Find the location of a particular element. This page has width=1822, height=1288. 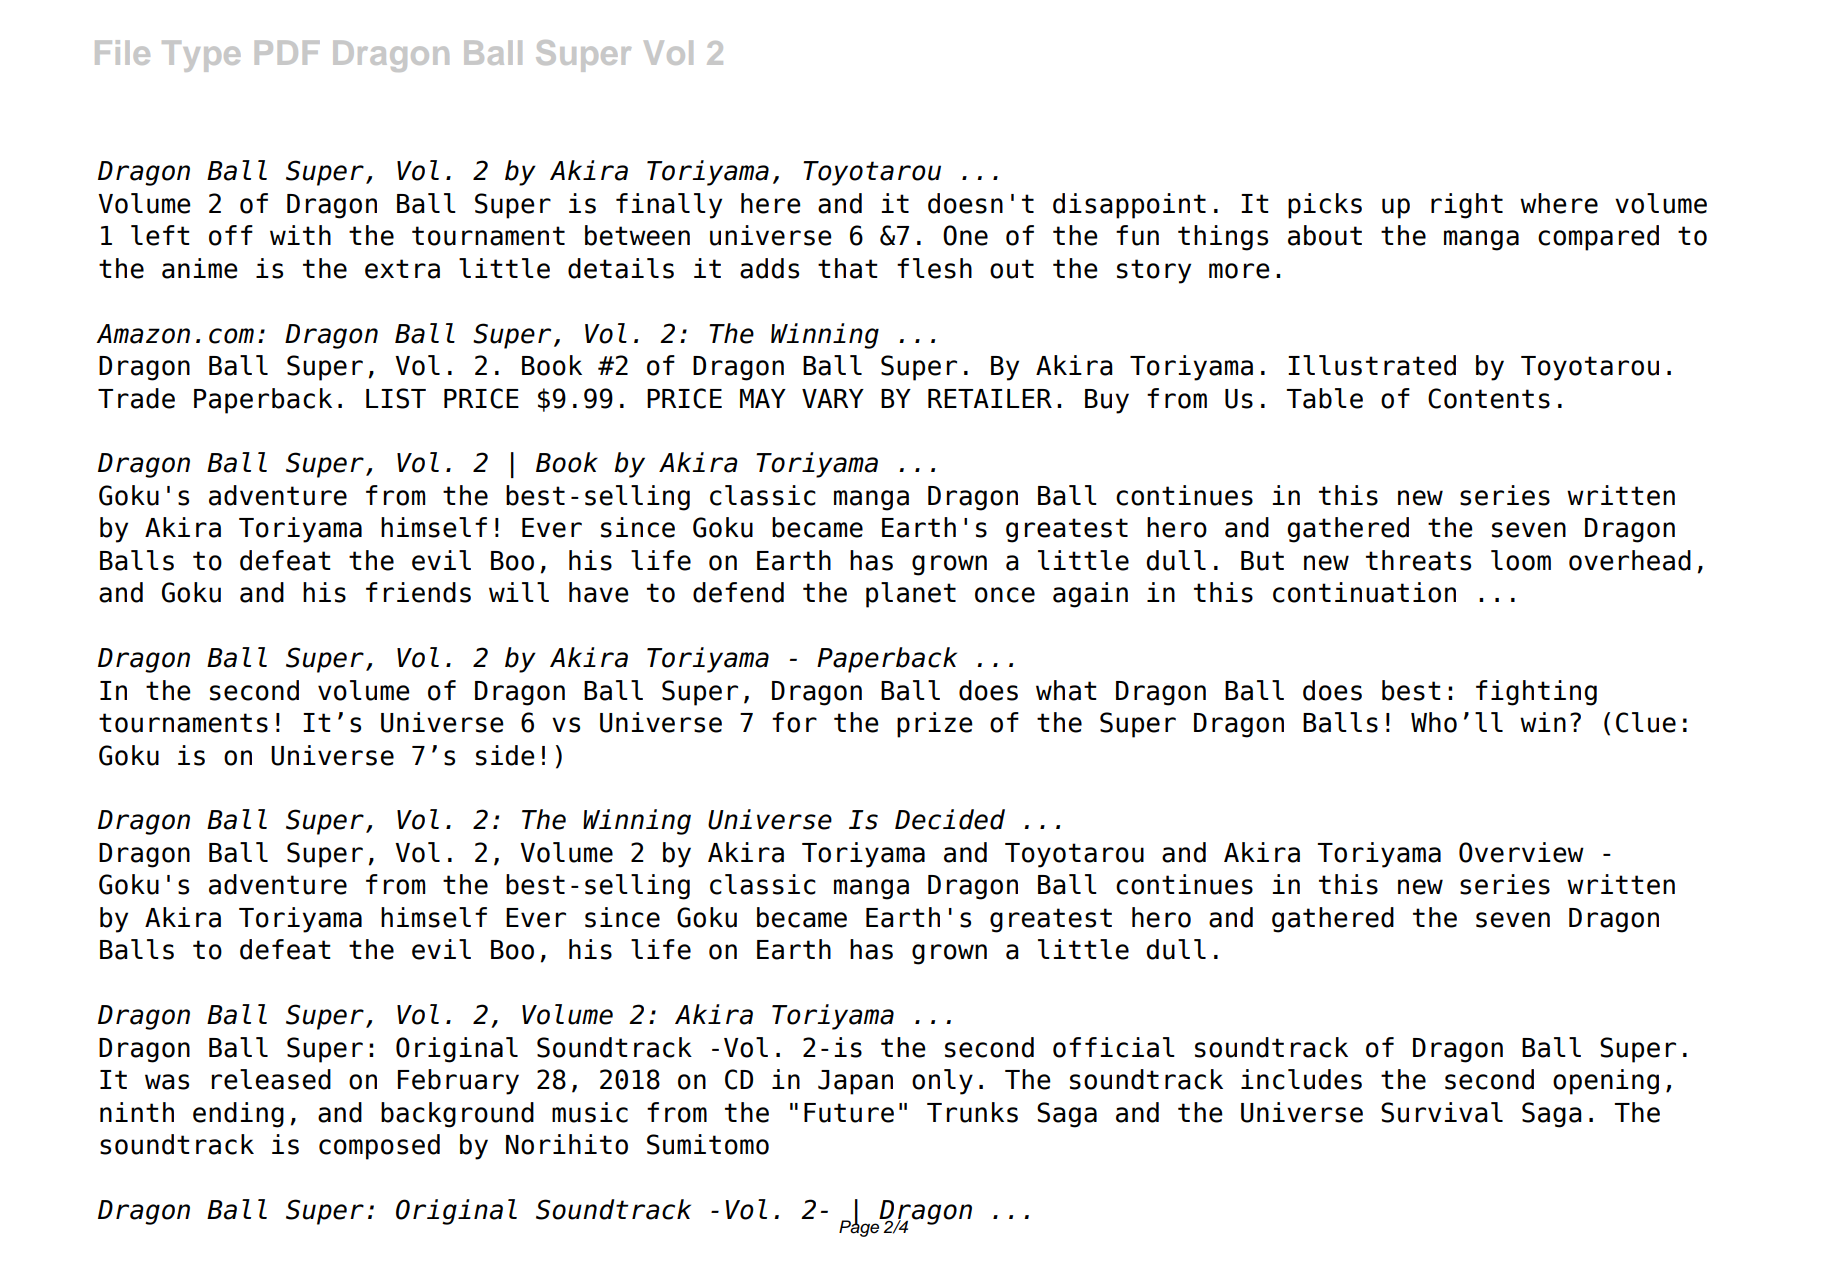

Overview is located at coordinates (1521, 852).
